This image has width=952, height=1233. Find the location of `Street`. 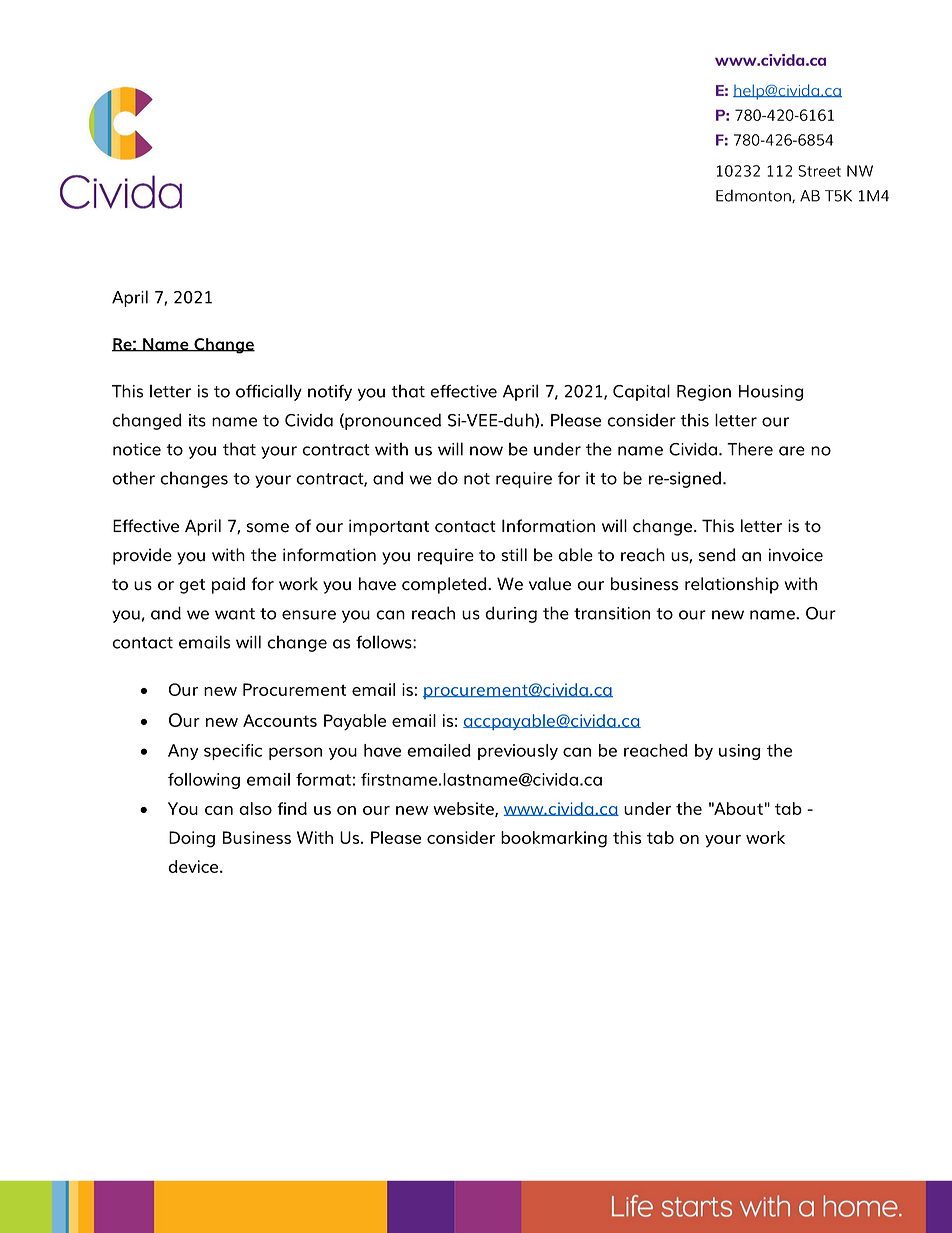

Street is located at coordinates (819, 171).
